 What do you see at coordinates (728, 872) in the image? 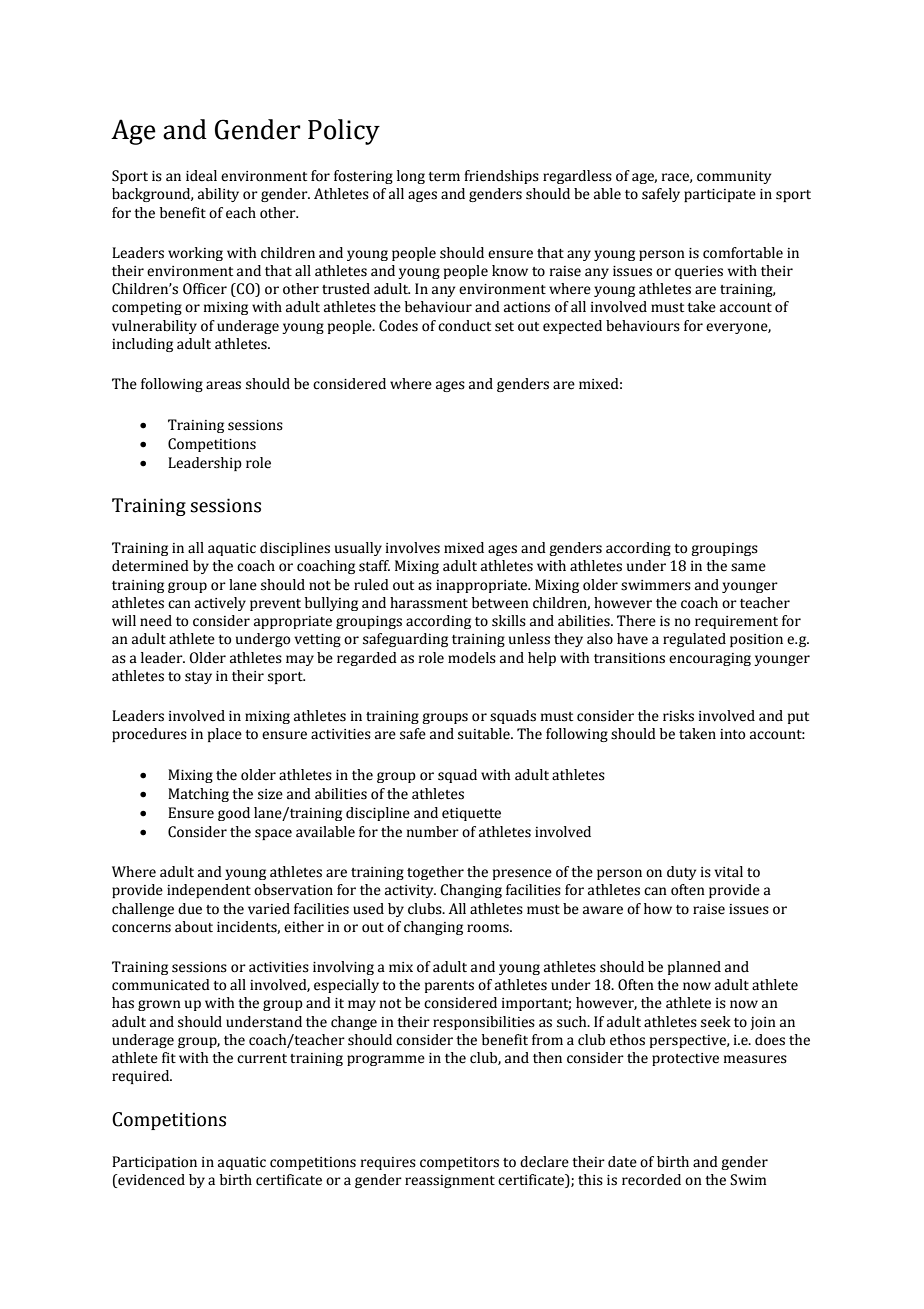
I see `vital` at bounding box center [728, 872].
